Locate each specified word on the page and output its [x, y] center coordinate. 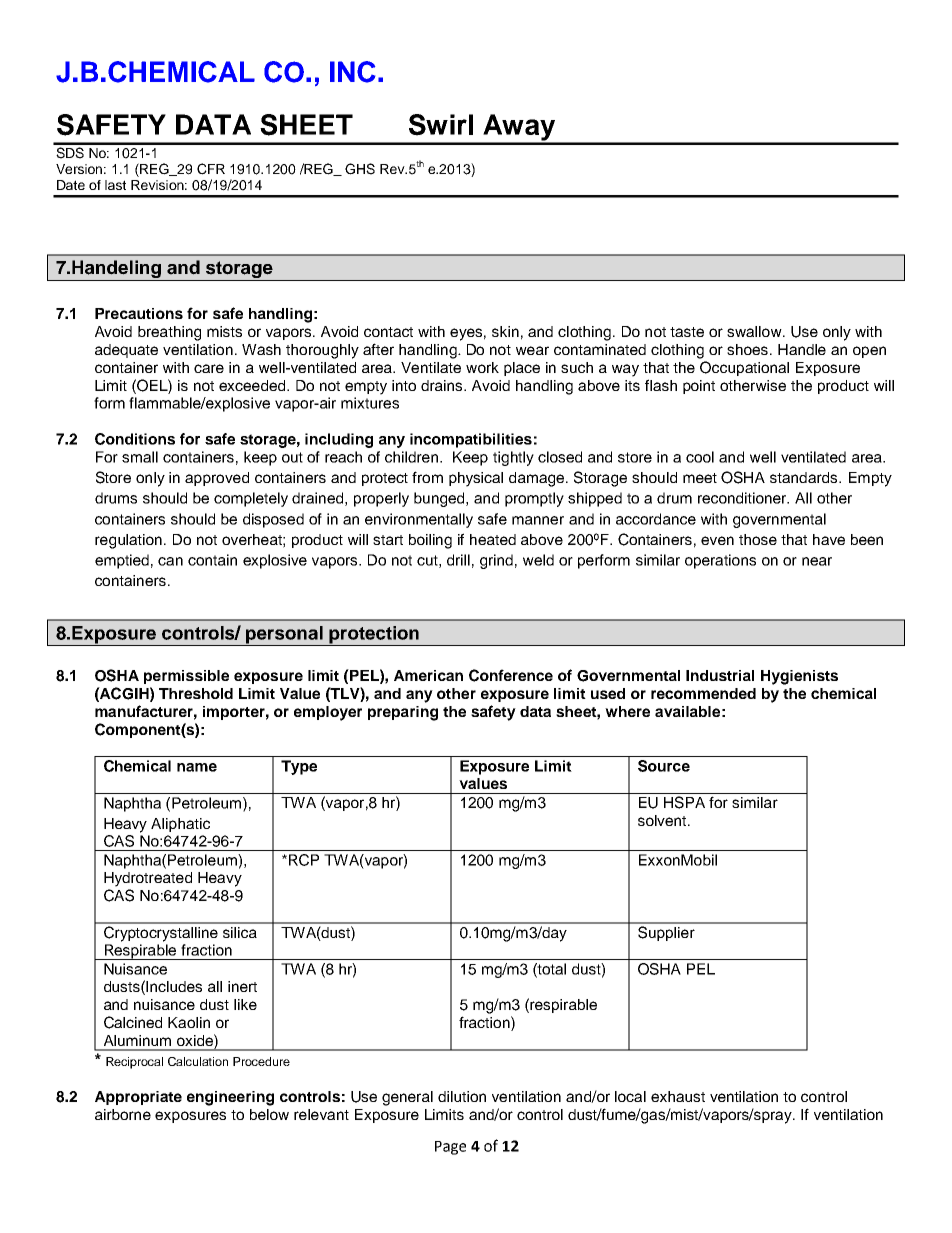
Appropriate [138, 1098]
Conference [511, 675]
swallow [755, 331]
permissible [186, 677]
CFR [211, 169]
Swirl [441, 125]
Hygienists [799, 677]
